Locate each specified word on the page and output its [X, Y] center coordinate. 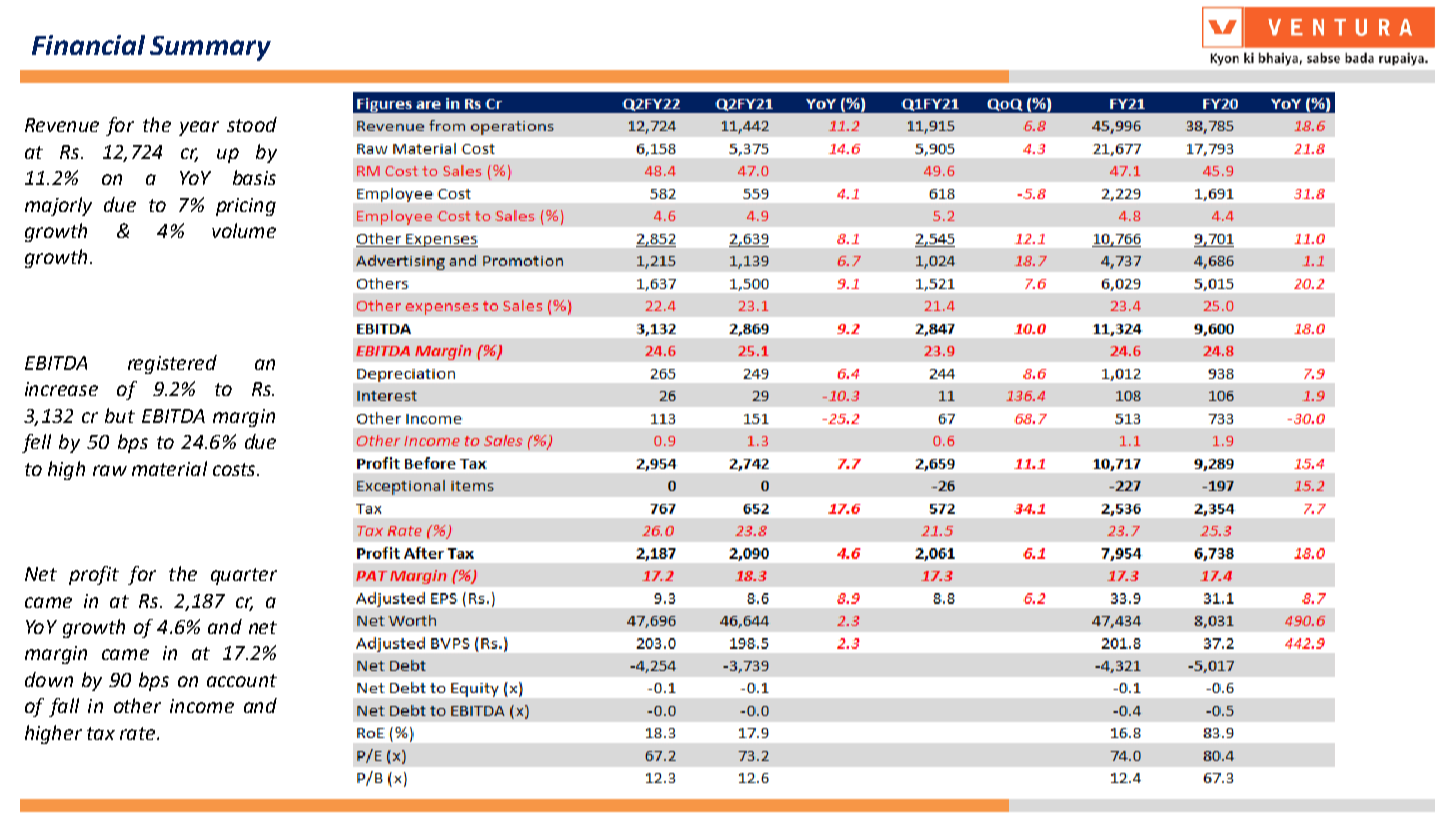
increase [61, 389]
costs [235, 469]
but [120, 415]
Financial [88, 45]
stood [252, 124]
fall [64, 707]
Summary [210, 48]
